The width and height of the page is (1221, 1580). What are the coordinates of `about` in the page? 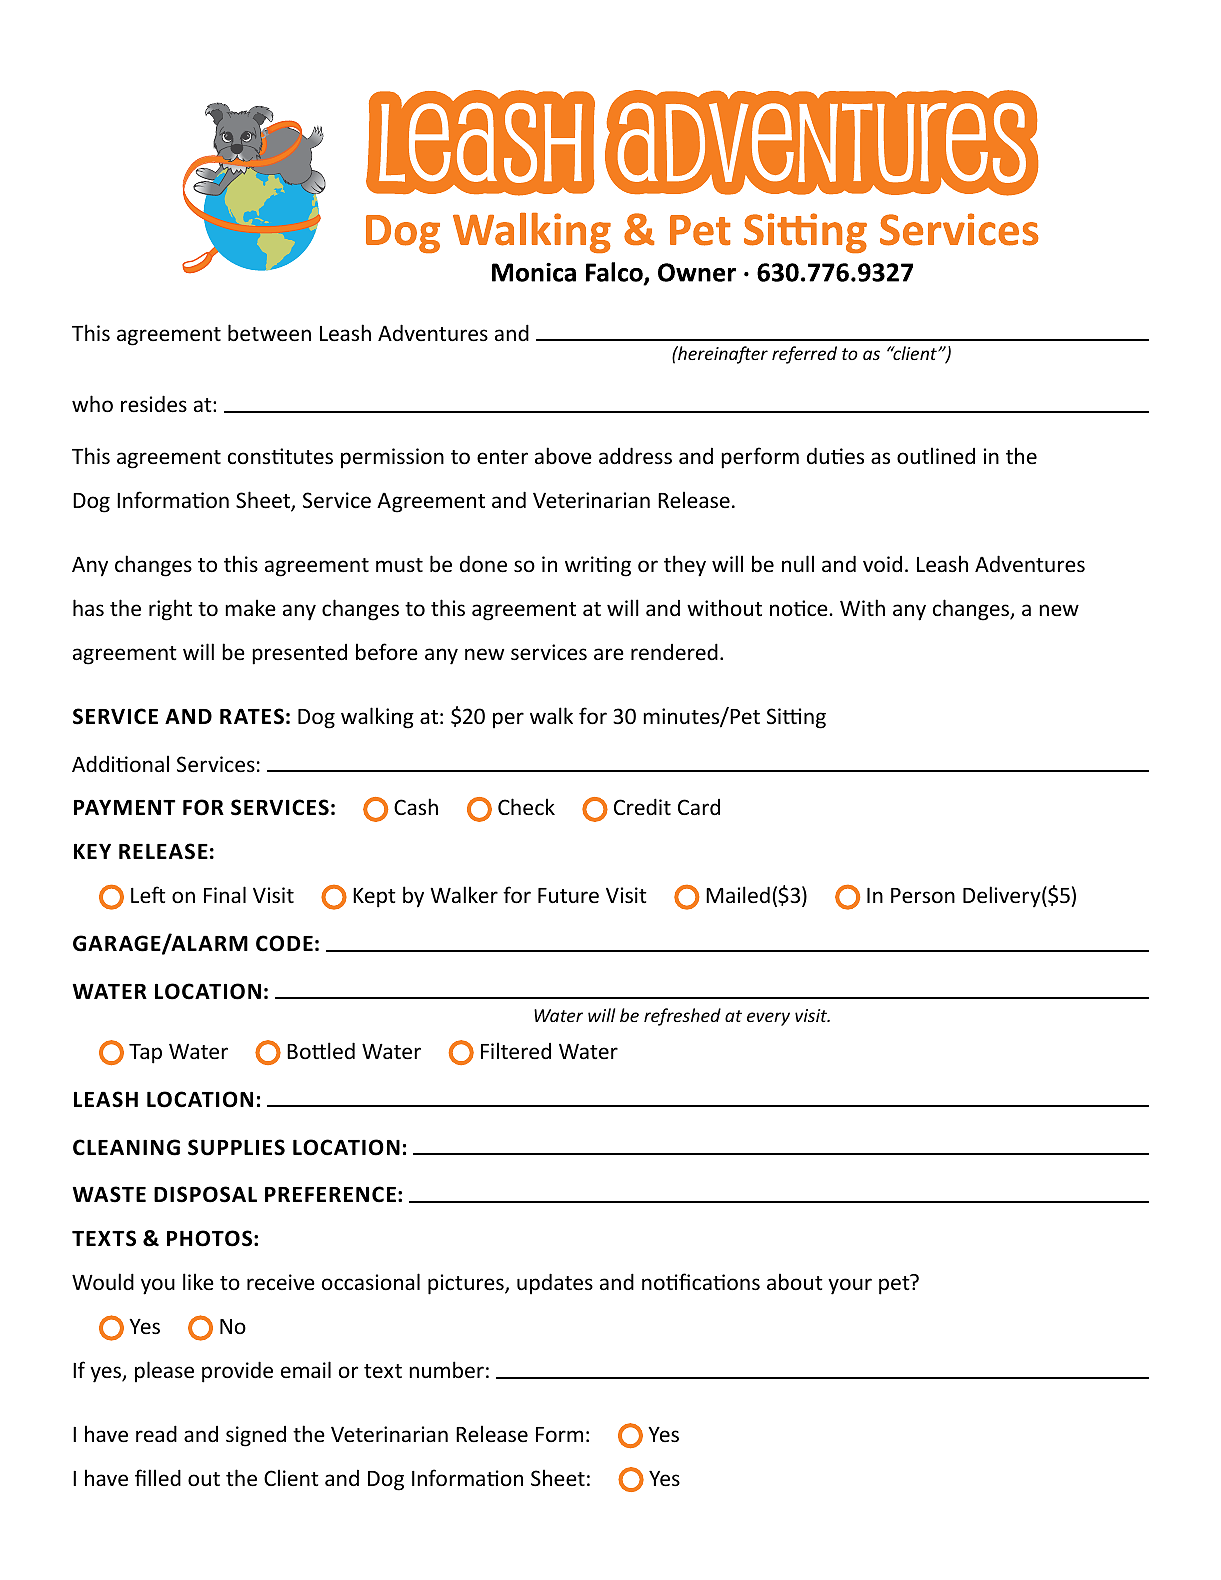 It's located at (795, 1282).
